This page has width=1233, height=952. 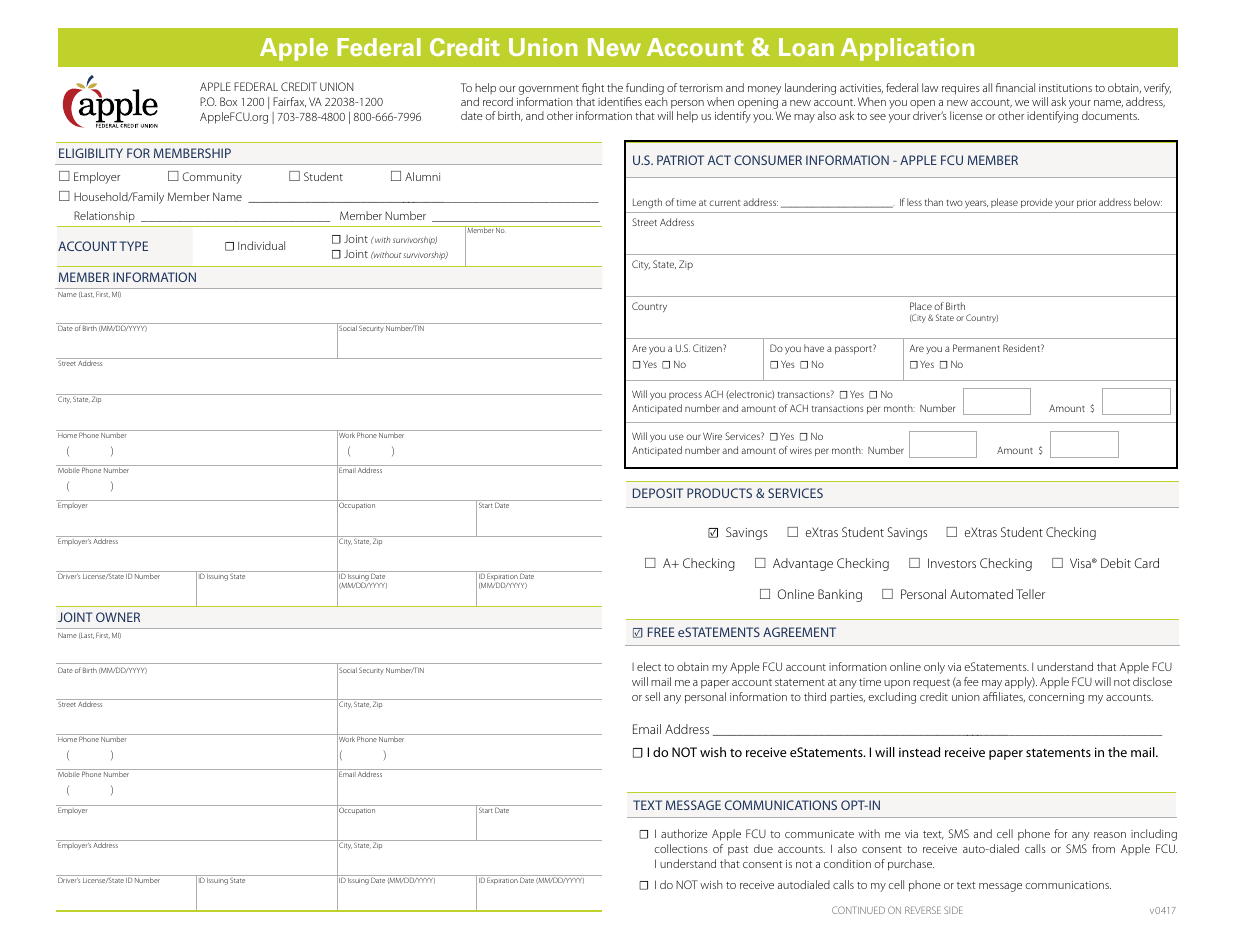 What do you see at coordinates (681, 848) in the page?
I see `collections` at bounding box center [681, 848].
